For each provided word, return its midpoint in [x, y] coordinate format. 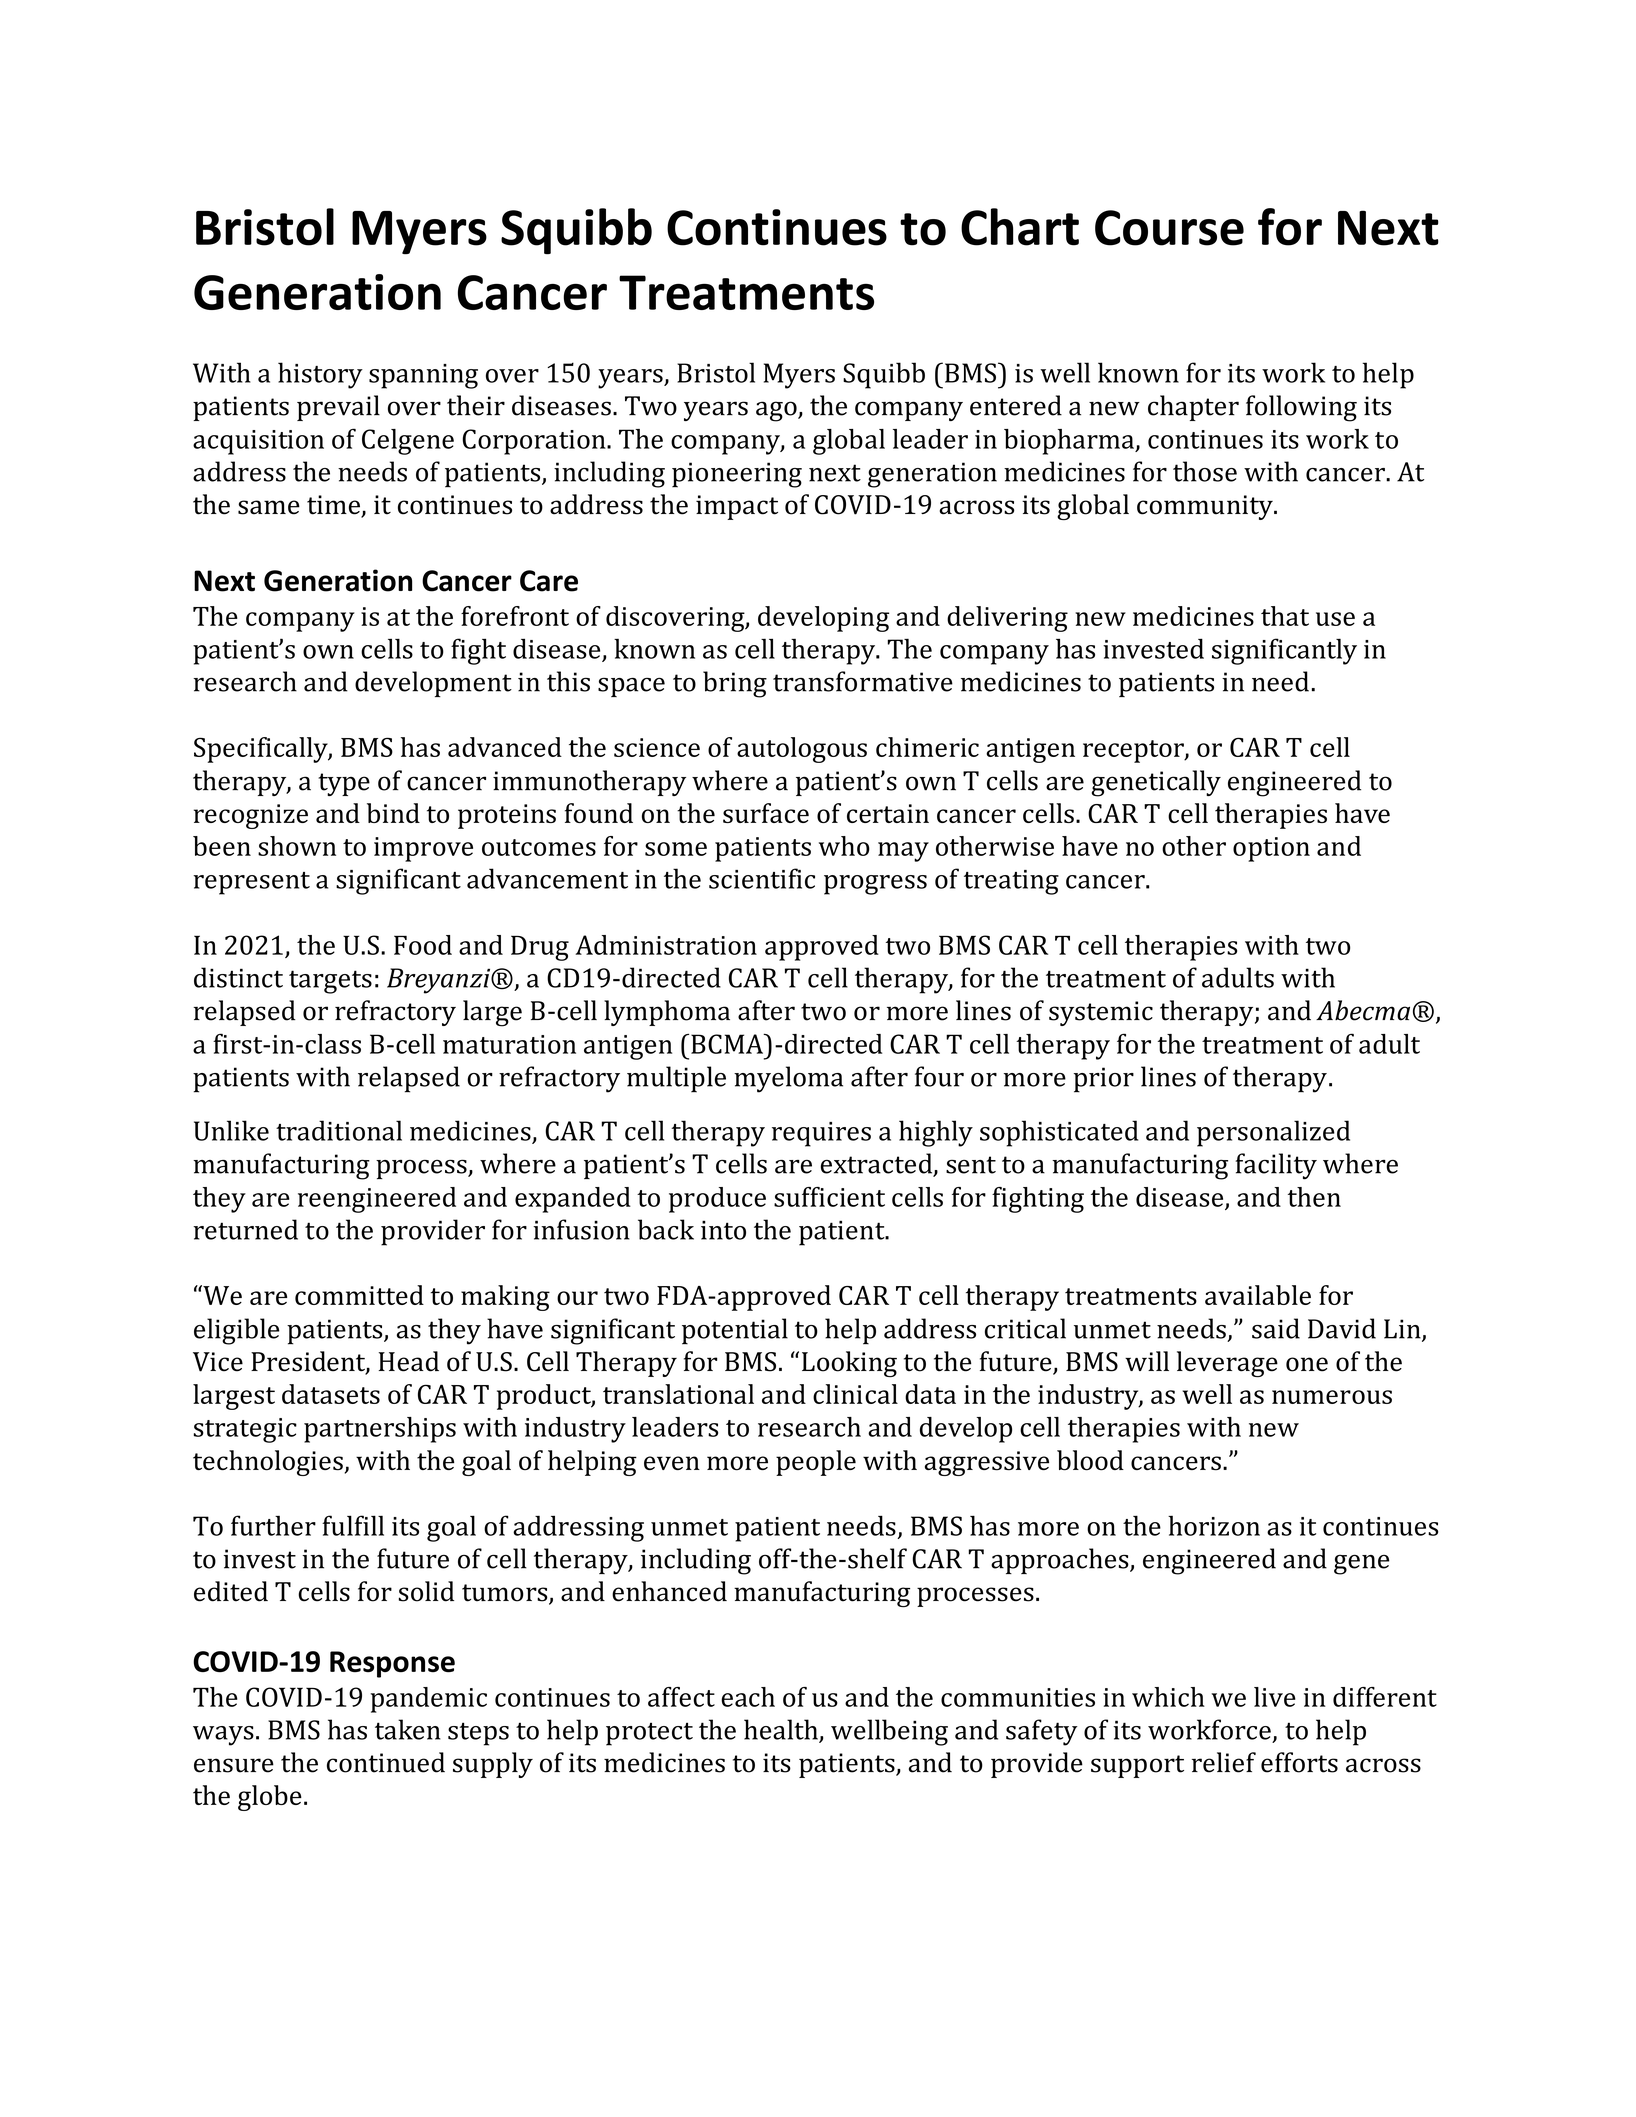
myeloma [788, 1079]
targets [330, 982]
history [320, 375]
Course [1169, 228]
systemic [1101, 1013]
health [782, 1730]
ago [777, 411]
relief [1224, 1762]
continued [386, 1762]
